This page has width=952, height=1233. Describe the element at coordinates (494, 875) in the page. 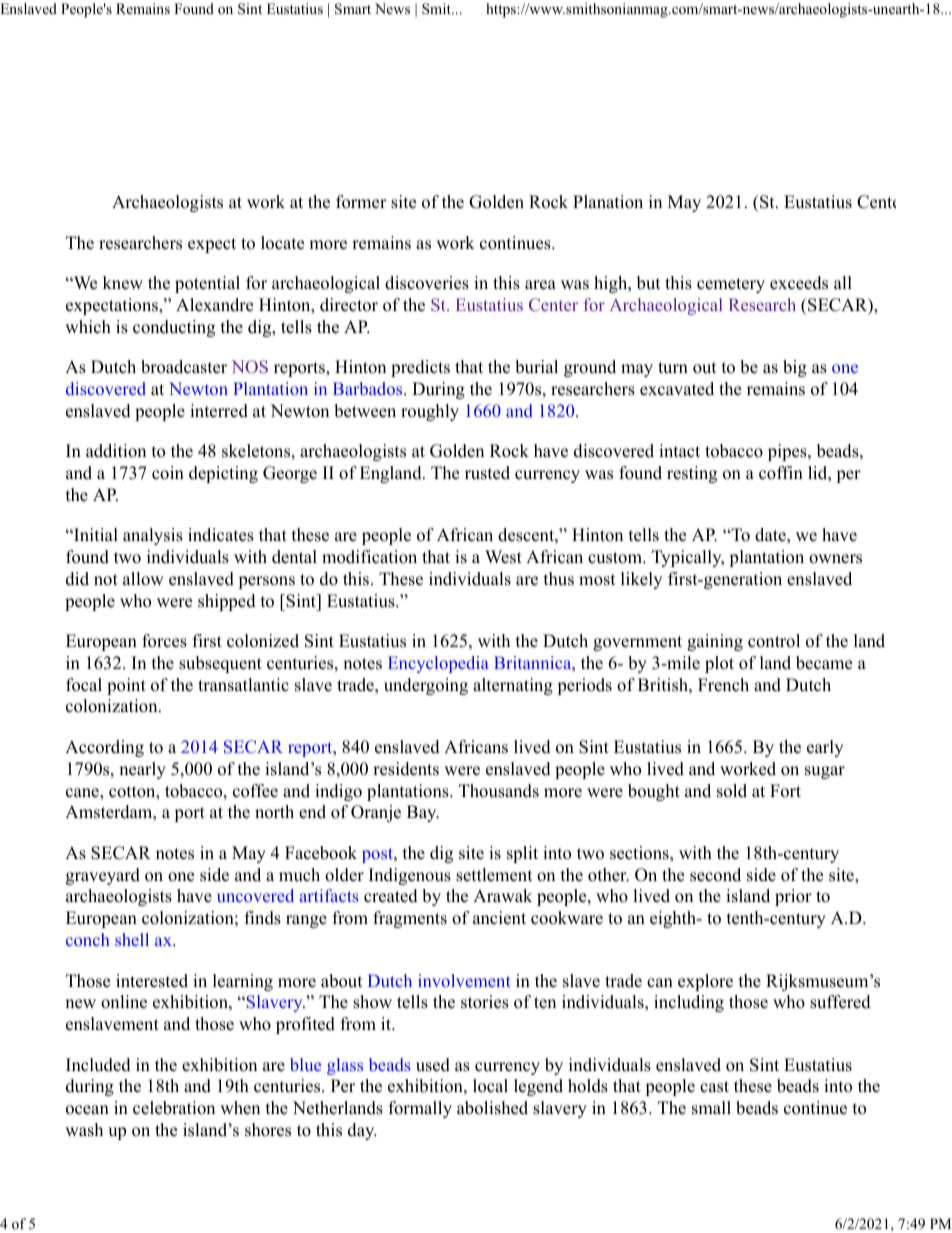

I see `settlement` at that location.
